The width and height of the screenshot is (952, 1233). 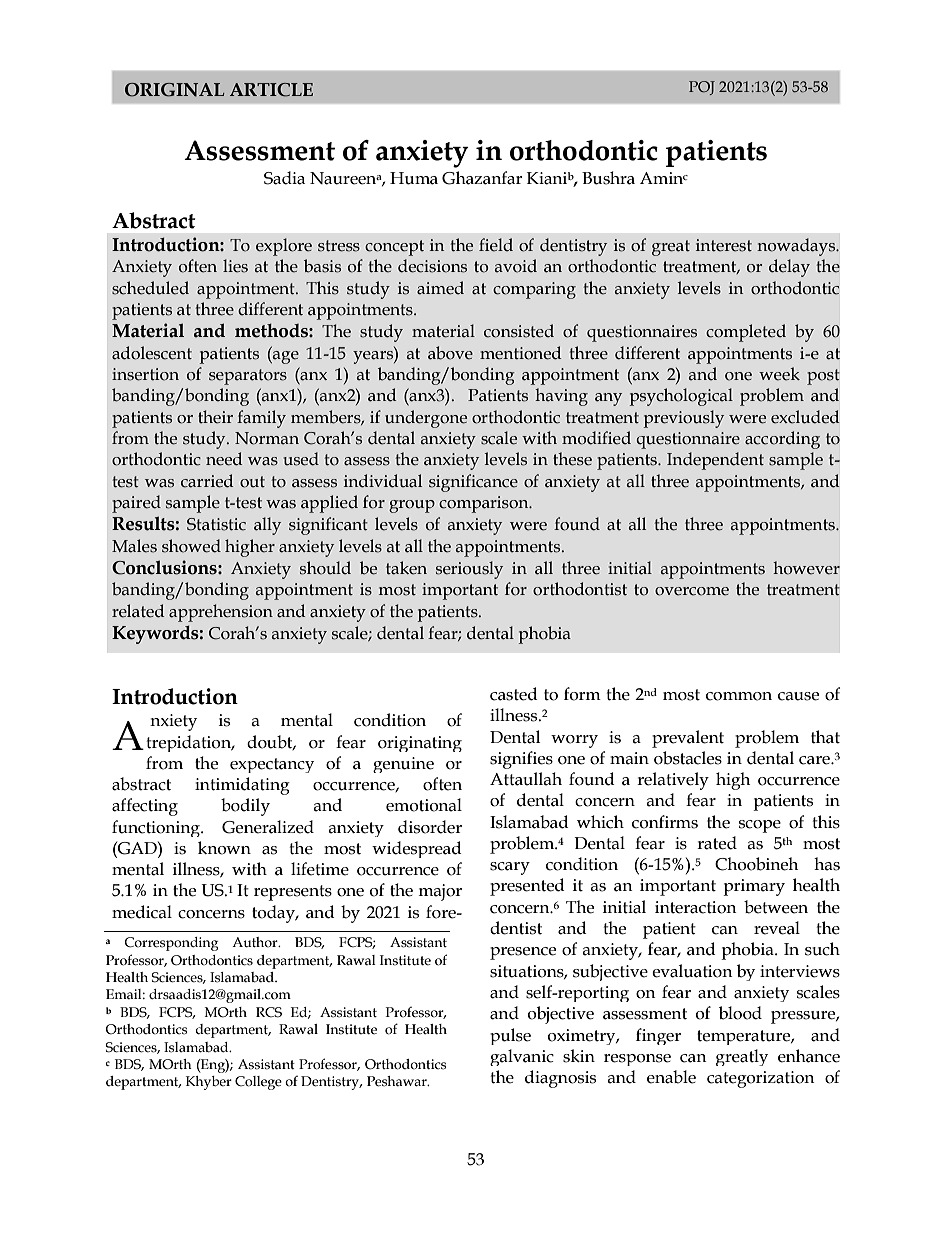 What do you see at coordinates (272, 765) in the screenshot?
I see `expectancy` at bounding box center [272, 765].
